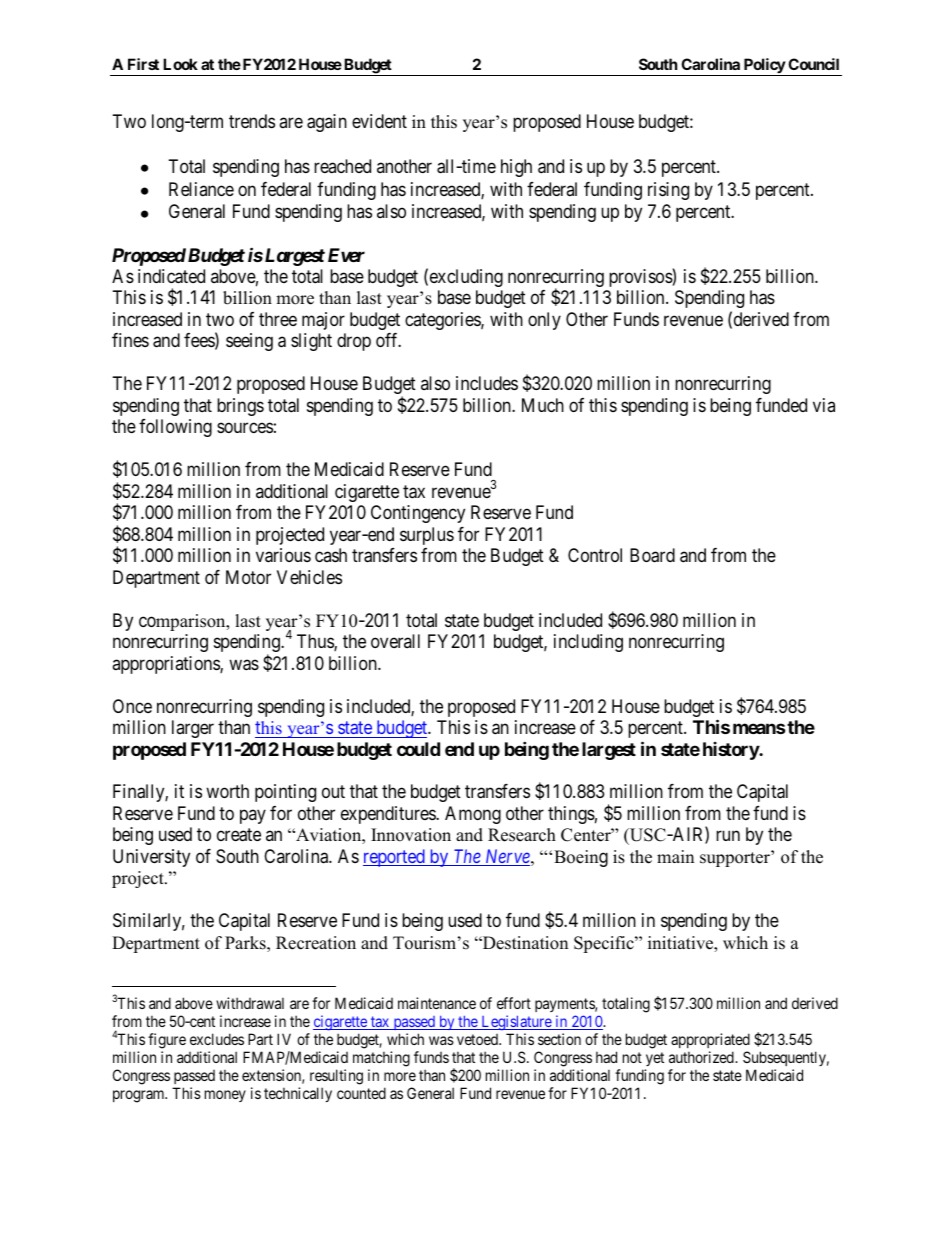 The height and width of the screenshot is (1233, 952). Describe the element at coordinates (427, 536) in the screenshot. I see `surplus` at that location.
